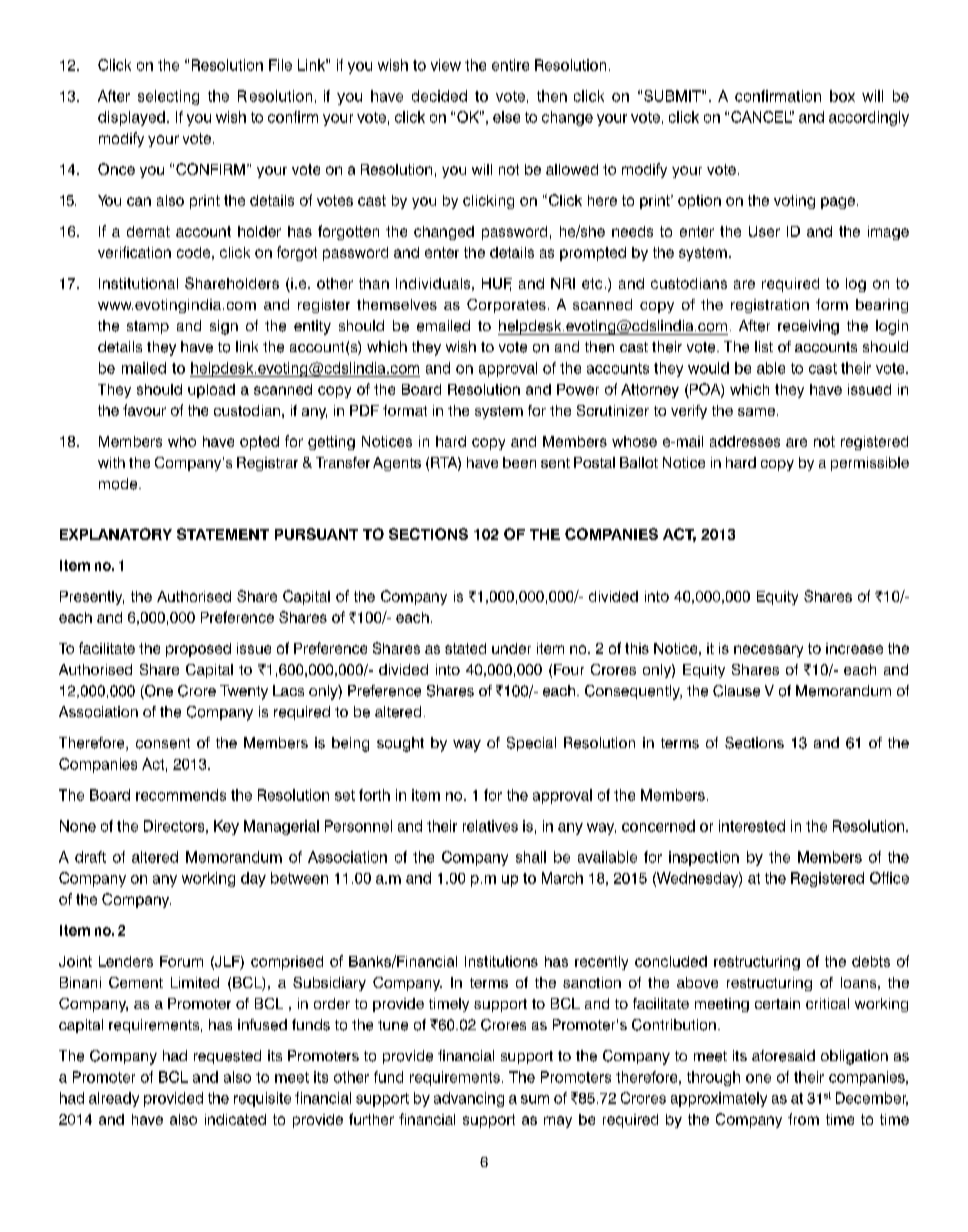 Image resolution: width=968 pixels, height=1232 pixels. I want to click on already, so click(114, 1099).
